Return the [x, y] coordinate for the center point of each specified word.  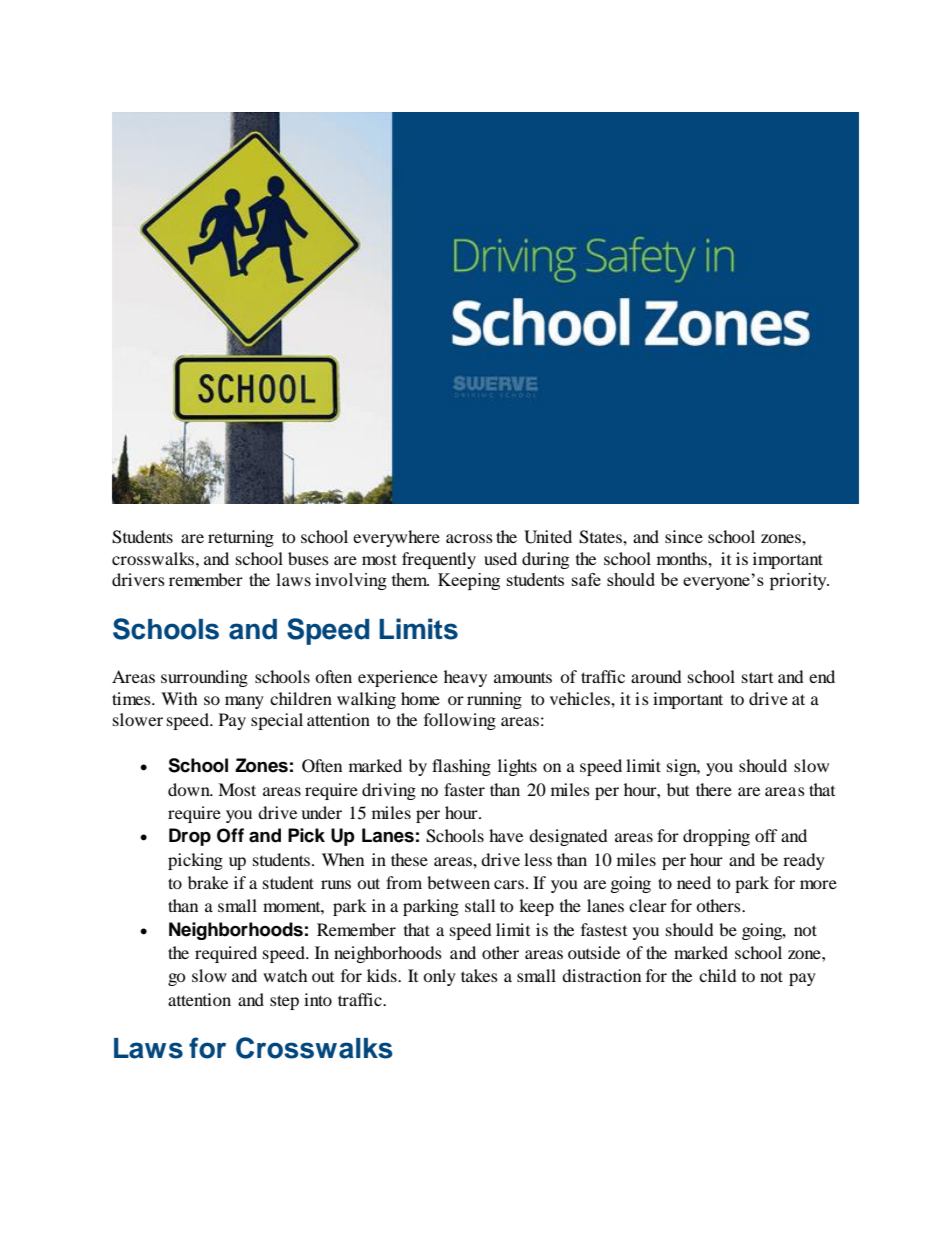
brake [208, 882]
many [244, 702]
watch [285, 975]
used [500, 558]
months [683, 558]
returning [241, 538]
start [757, 677]
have [506, 835]
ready [804, 861]
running [494, 700]
